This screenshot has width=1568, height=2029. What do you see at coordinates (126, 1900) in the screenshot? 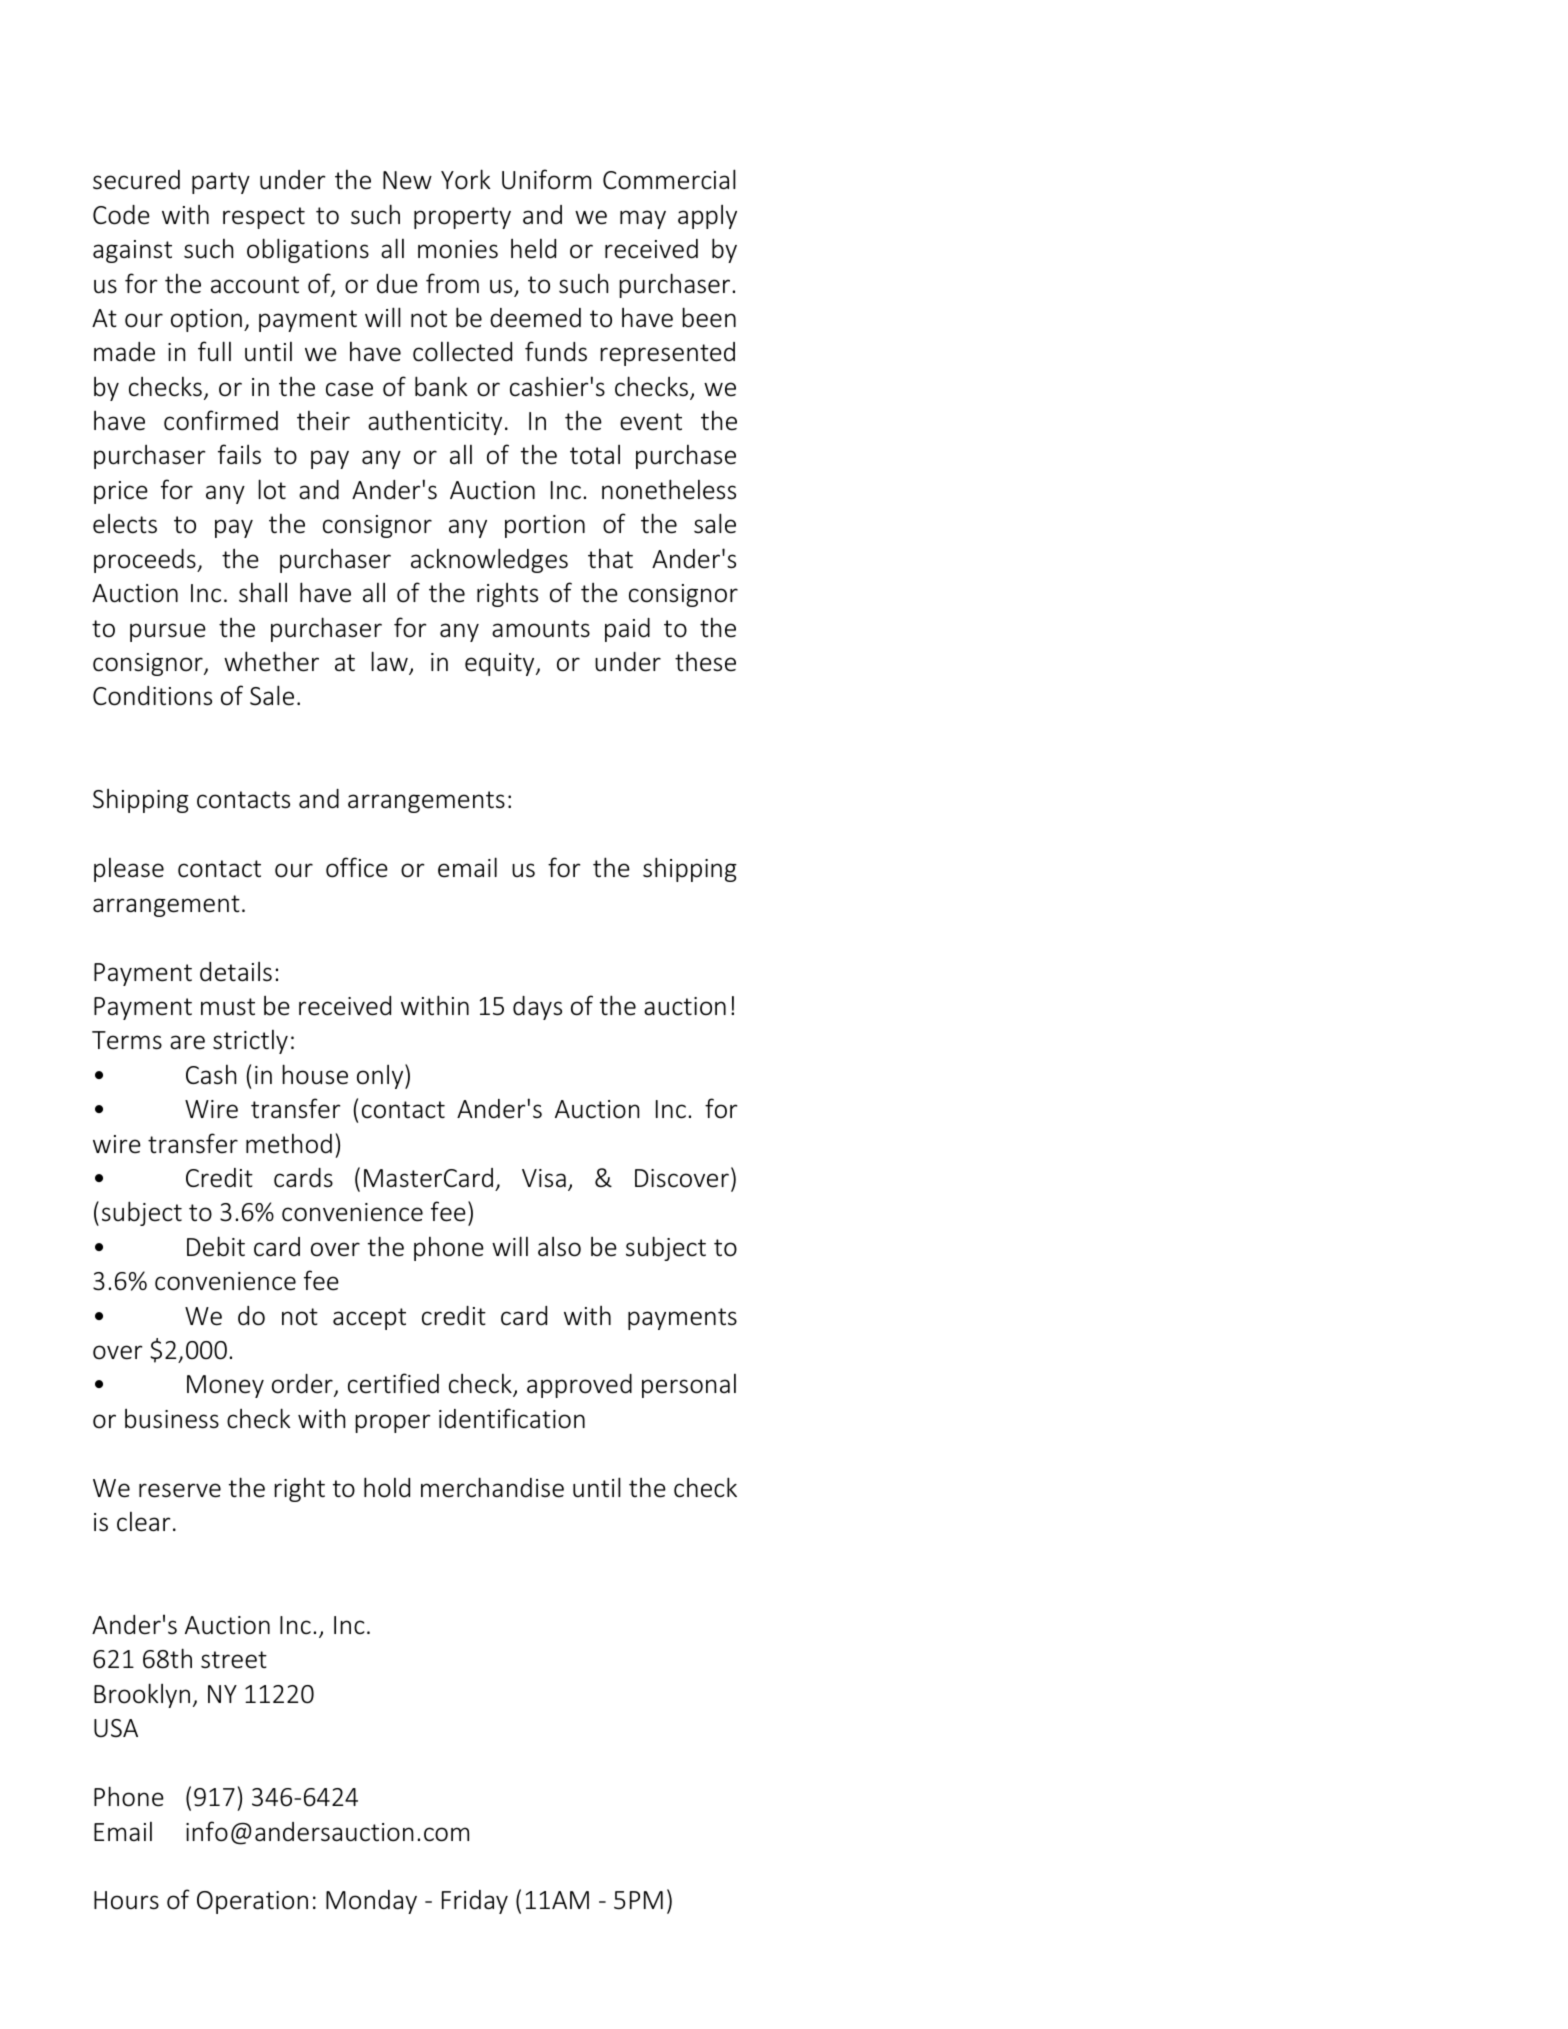
I see `Hours` at bounding box center [126, 1900].
